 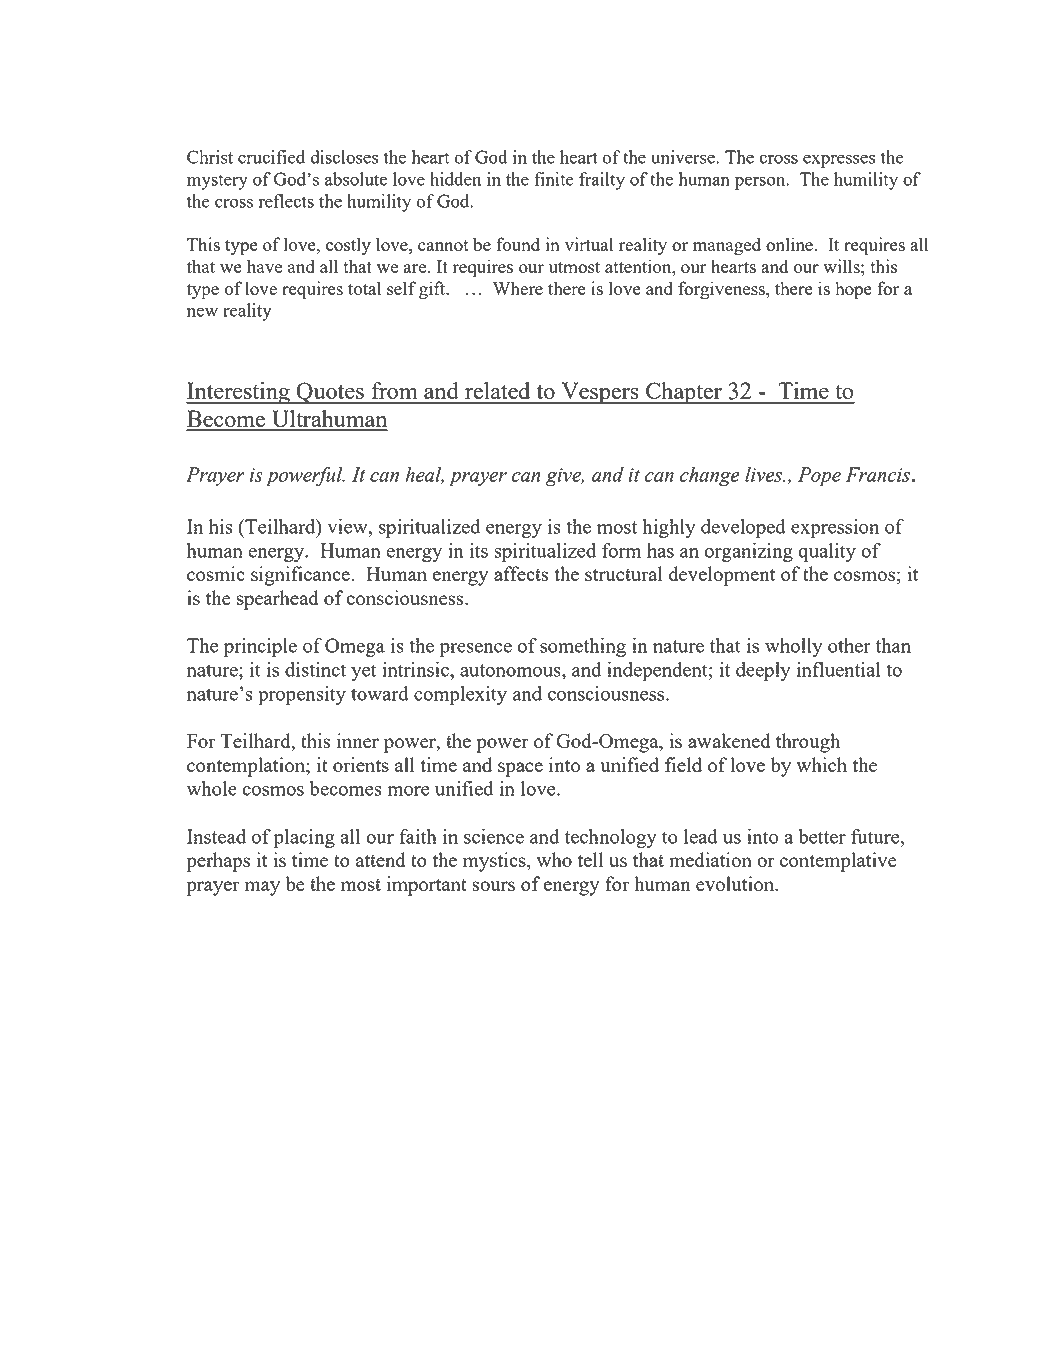 What do you see at coordinates (286, 201) in the screenshot?
I see `reflects` at bounding box center [286, 201].
